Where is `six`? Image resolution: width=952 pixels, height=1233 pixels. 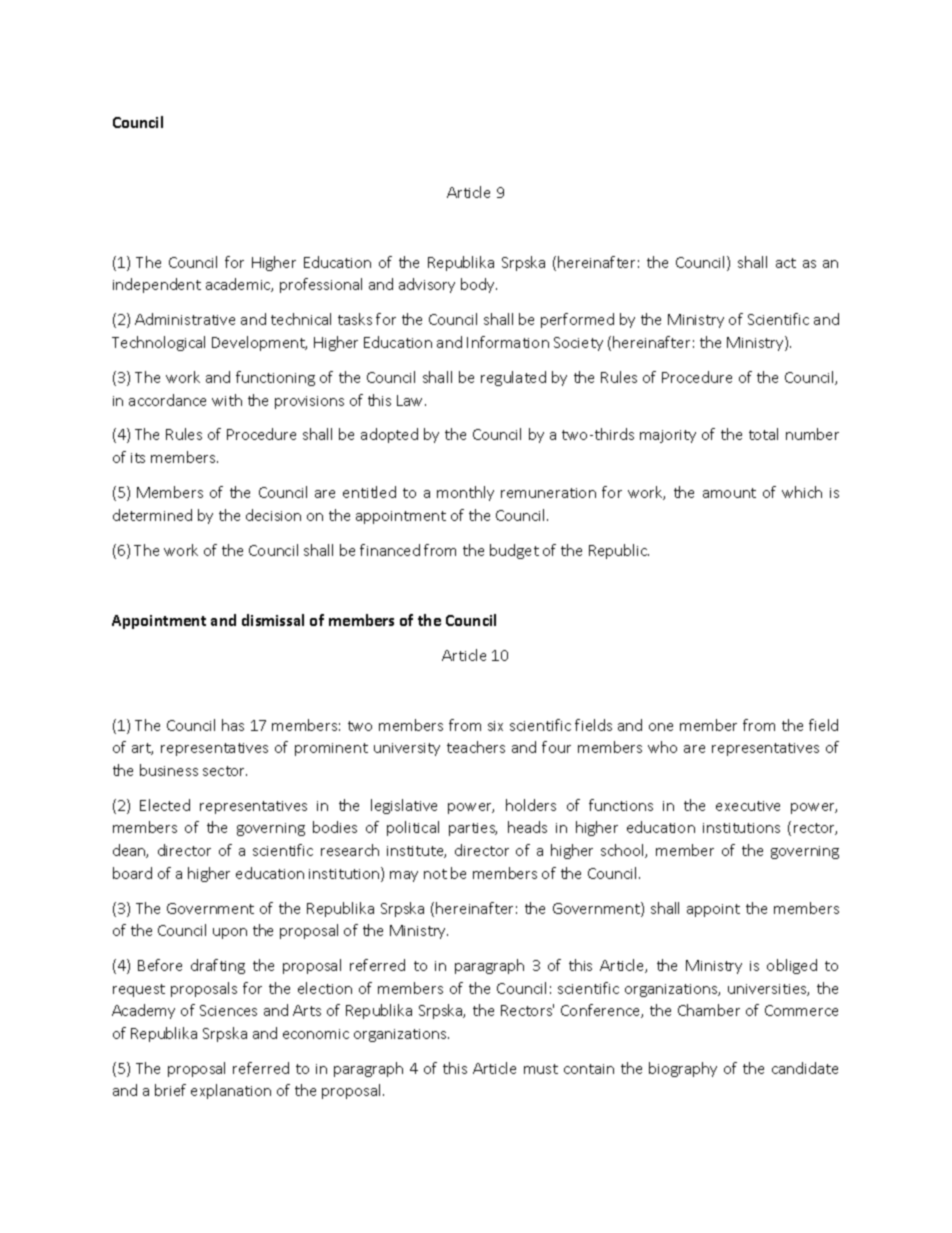
six is located at coordinates (495, 726).
